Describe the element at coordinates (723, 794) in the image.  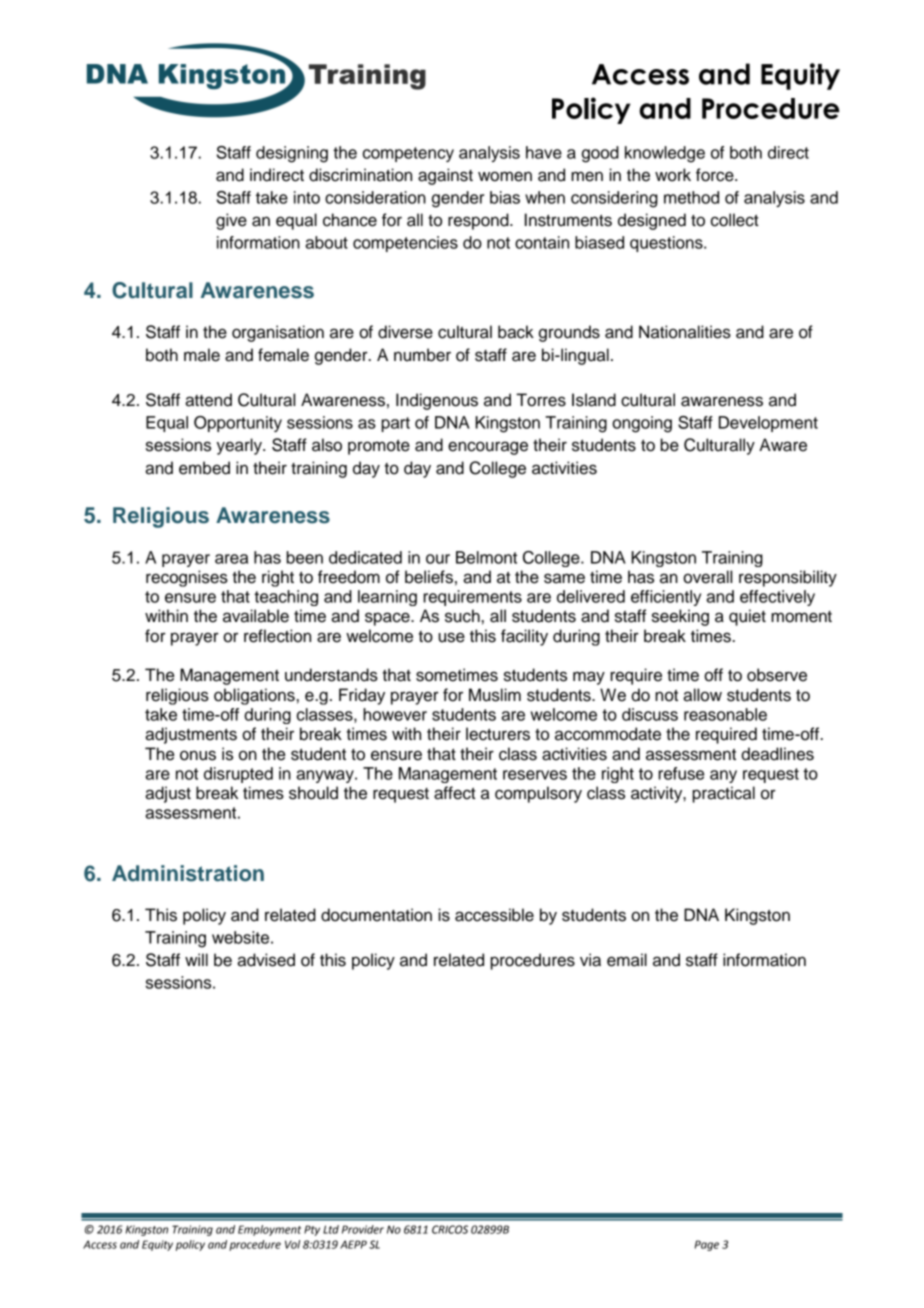
I see `practical` at that location.
